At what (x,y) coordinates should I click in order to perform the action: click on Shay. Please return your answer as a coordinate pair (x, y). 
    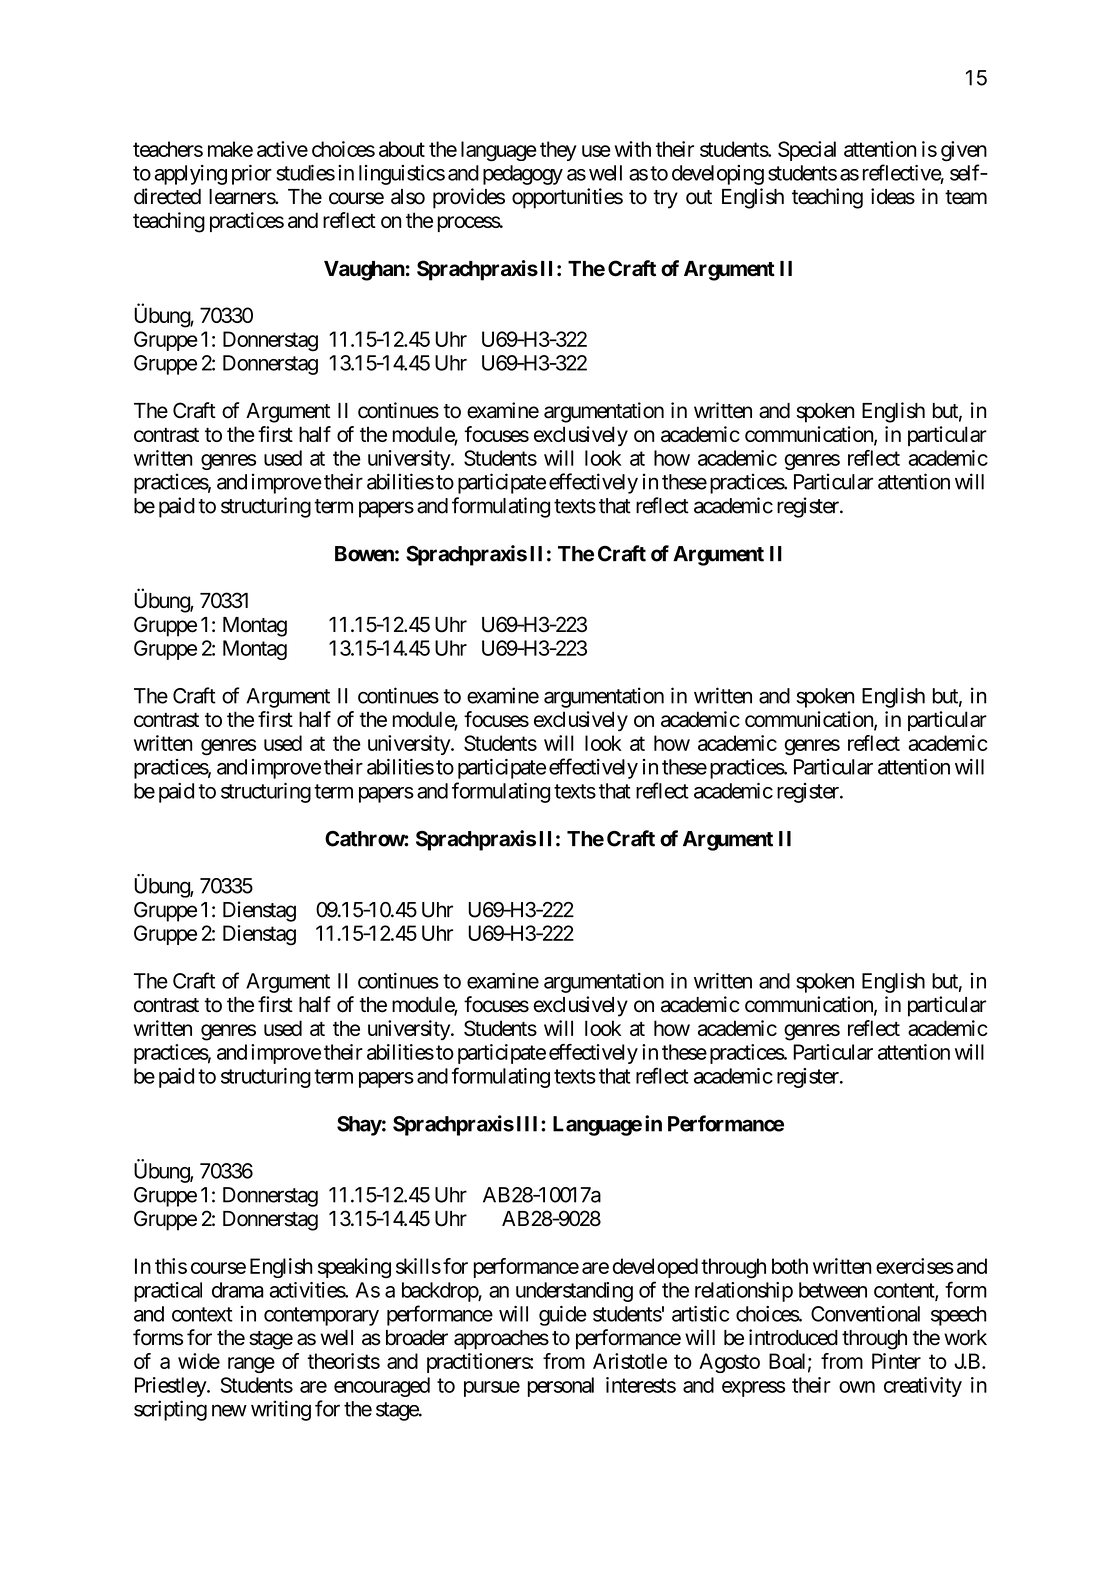
    Looking at the image, I should click on (359, 1126).
